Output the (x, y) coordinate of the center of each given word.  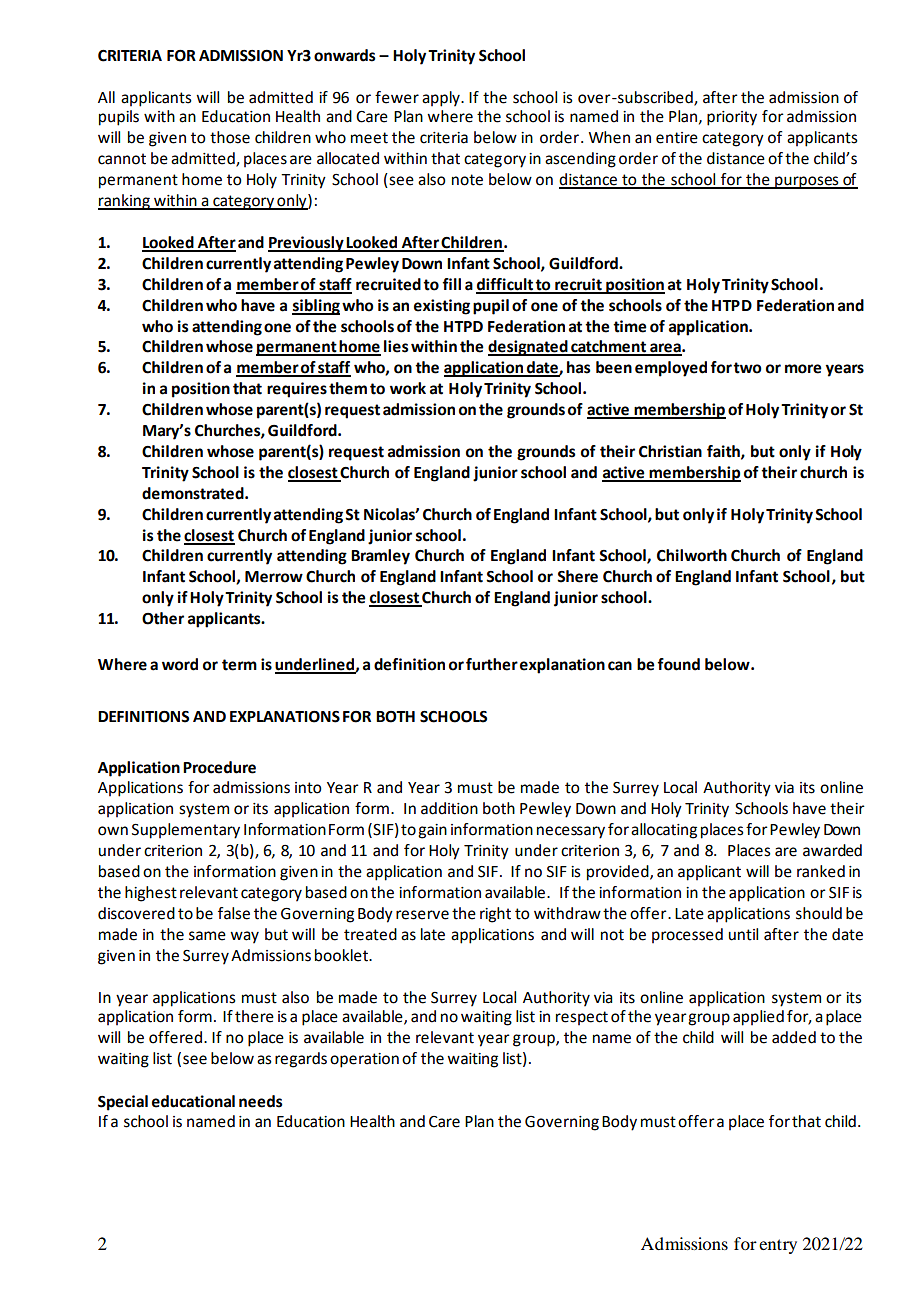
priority (732, 118)
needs (260, 1101)
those (230, 137)
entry (778, 1246)
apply (442, 99)
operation (364, 1060)
